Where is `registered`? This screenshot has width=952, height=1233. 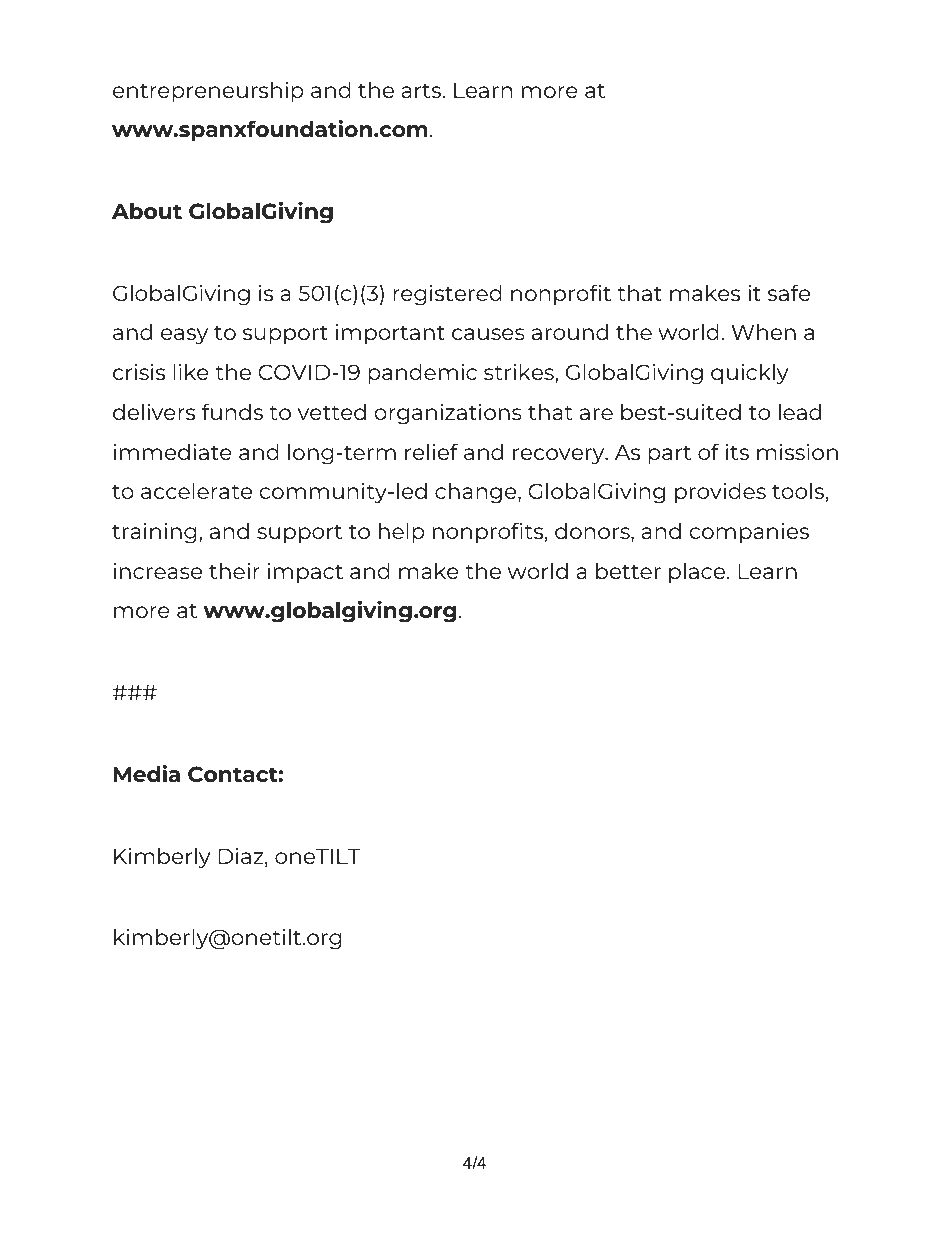 registered is located at coordinates (447, 295).
